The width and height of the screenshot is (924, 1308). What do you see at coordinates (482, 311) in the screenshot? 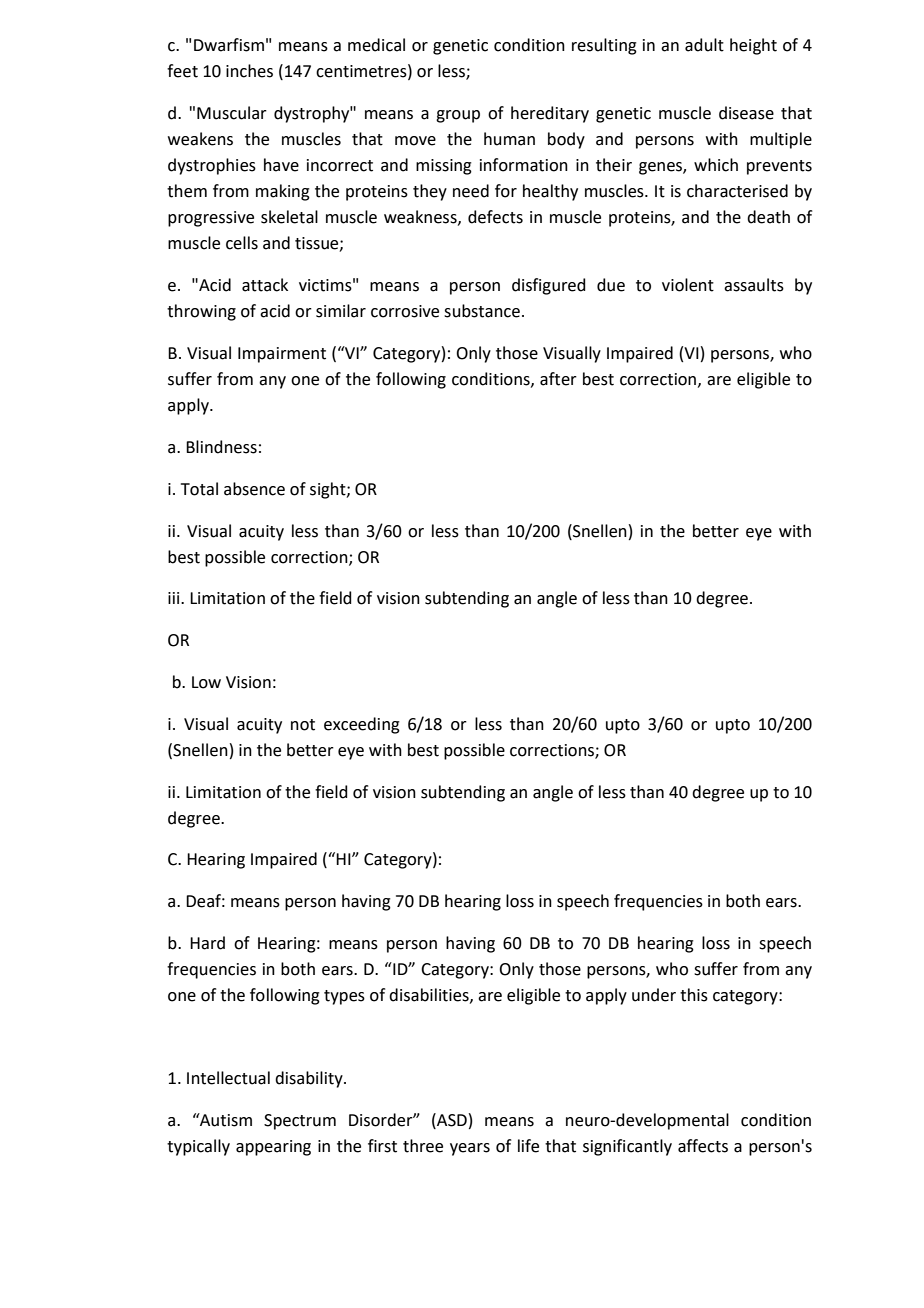
I see `substance` at bounding box center [482, 311].
